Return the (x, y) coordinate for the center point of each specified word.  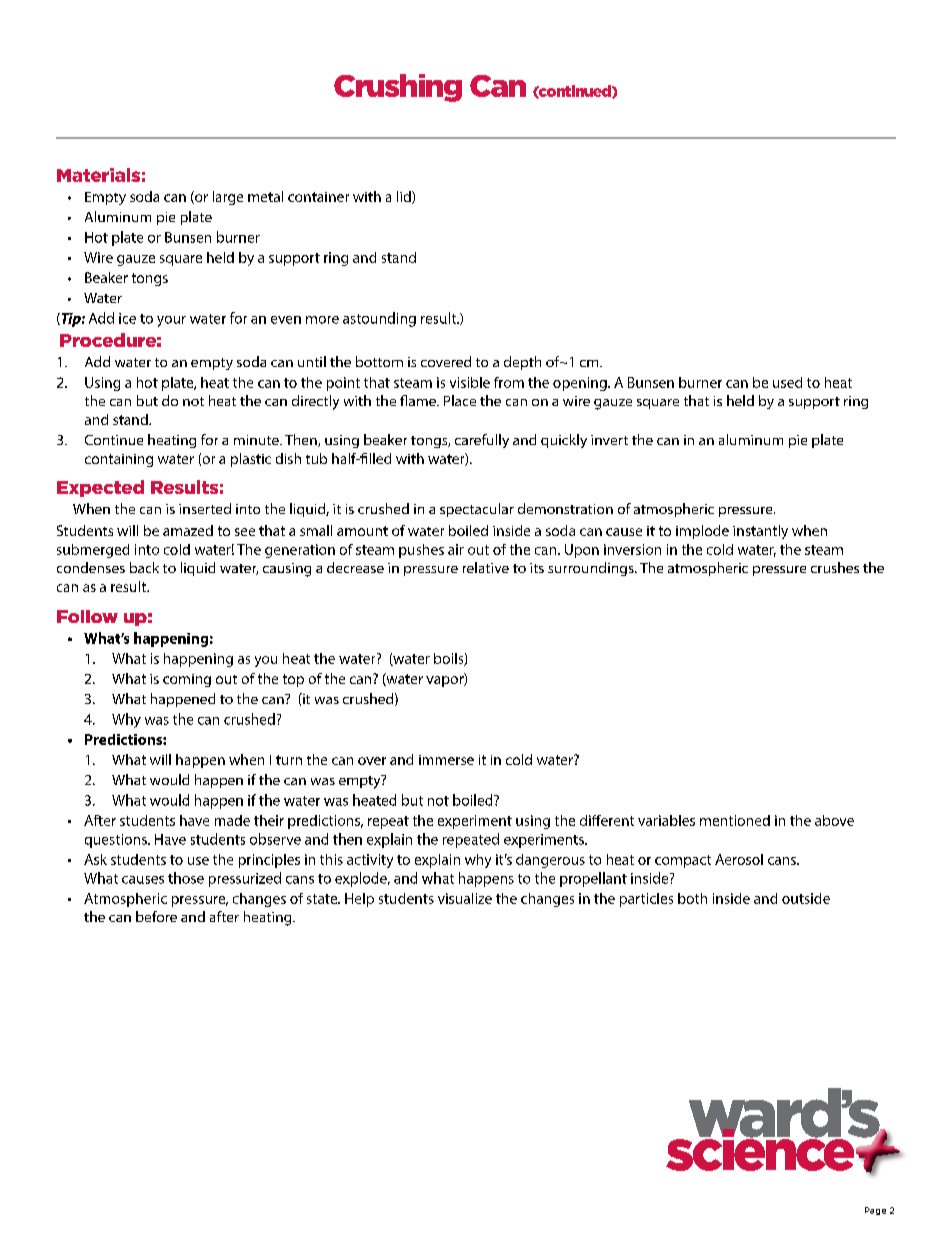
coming (187, 680)
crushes (835, 567)
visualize (465, 898)
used (787, 382)
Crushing (398, 88)
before (156, 916)
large (228, 198)
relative (486, 567)
